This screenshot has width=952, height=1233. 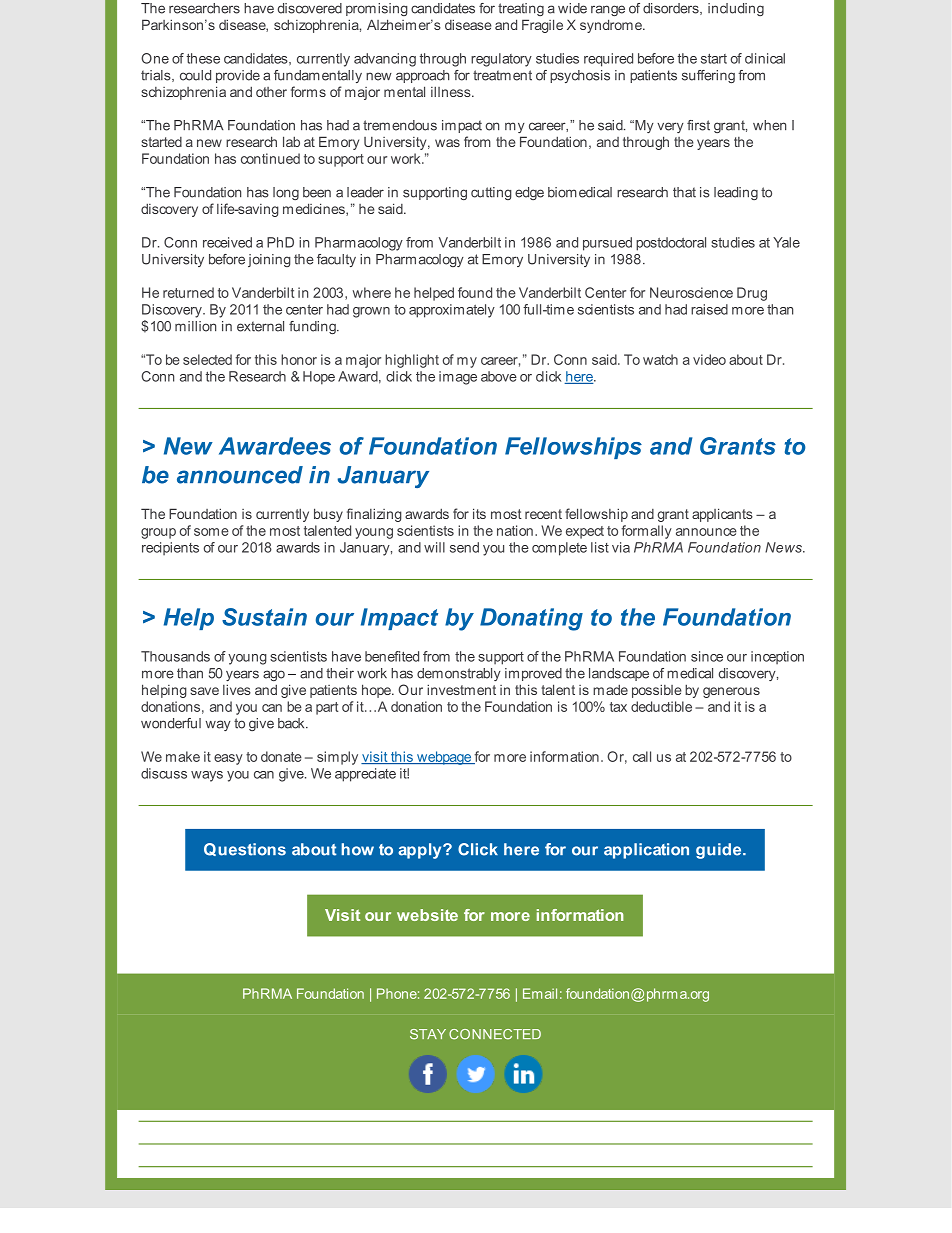 What do you see at coordinates (211, 532) in the screenshot?
I see `some` at bounding box center [211, 532].
